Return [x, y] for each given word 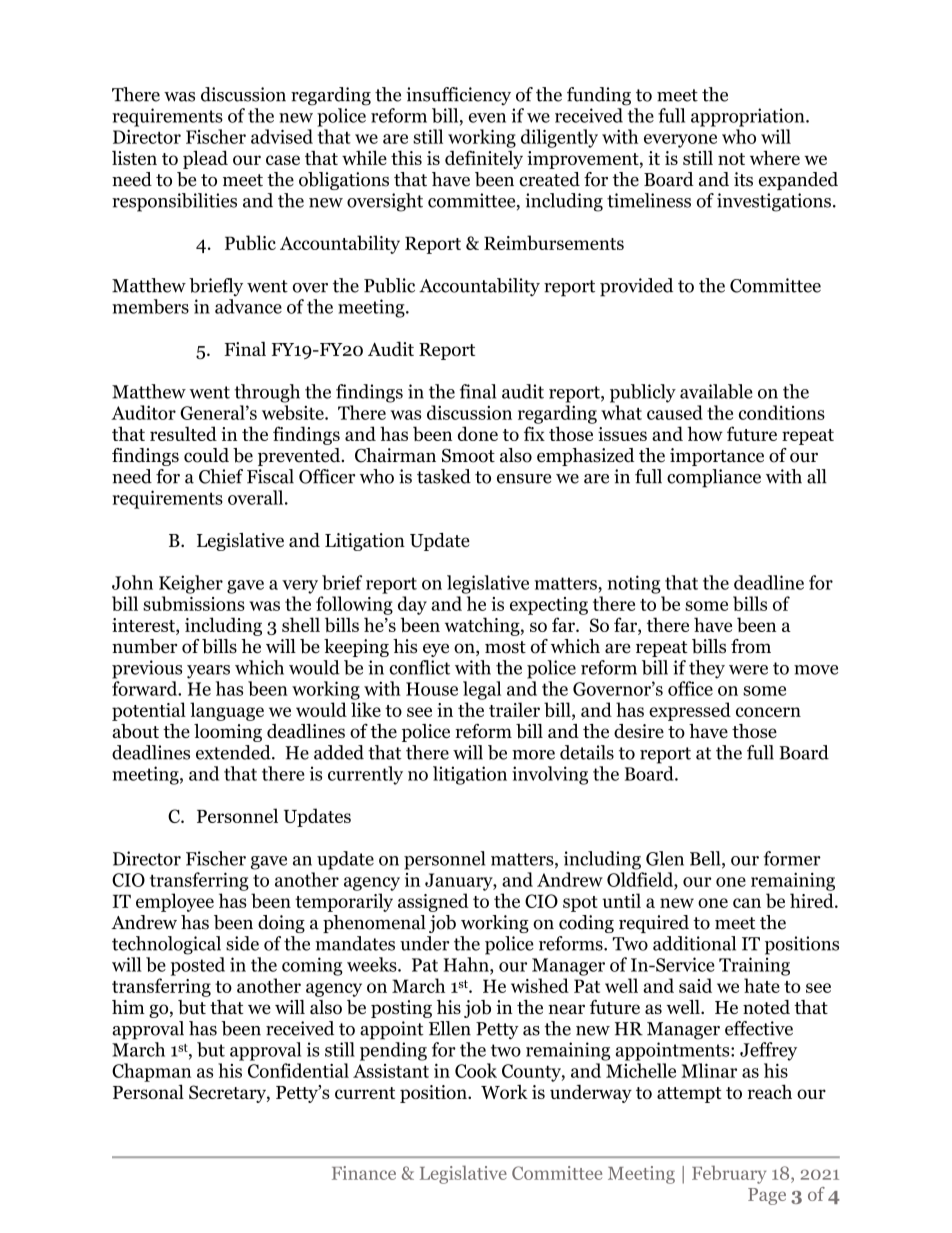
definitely [484, 159]
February [729, 1174]
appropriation [749, 117]
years [208, 672]
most [505, 647]
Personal [148, 1091]
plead [205, 159]
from [751, 646]
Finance [364, 1173]
